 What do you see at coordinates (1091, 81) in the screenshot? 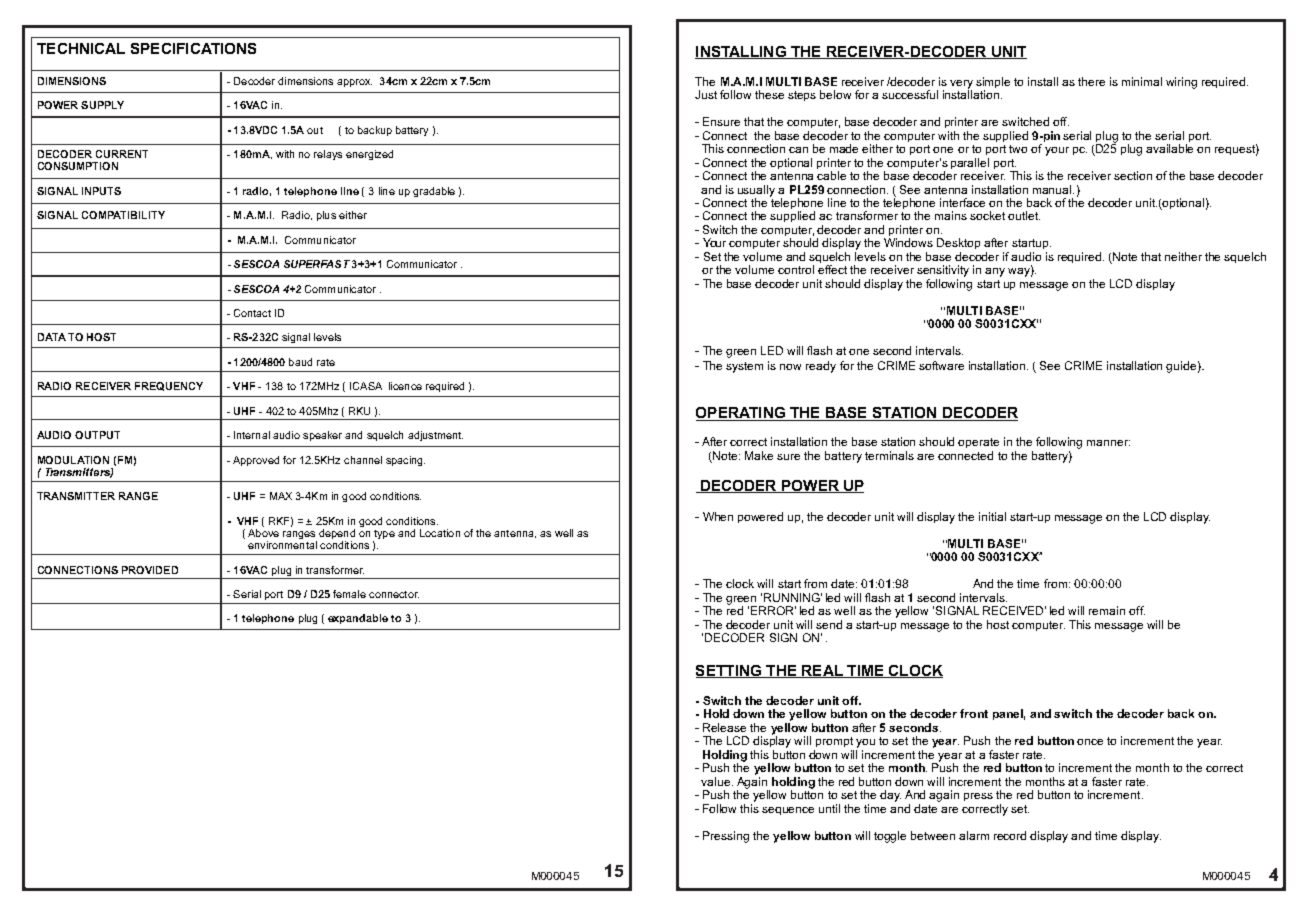
I see `there` at bounding box center [1091, 81].
